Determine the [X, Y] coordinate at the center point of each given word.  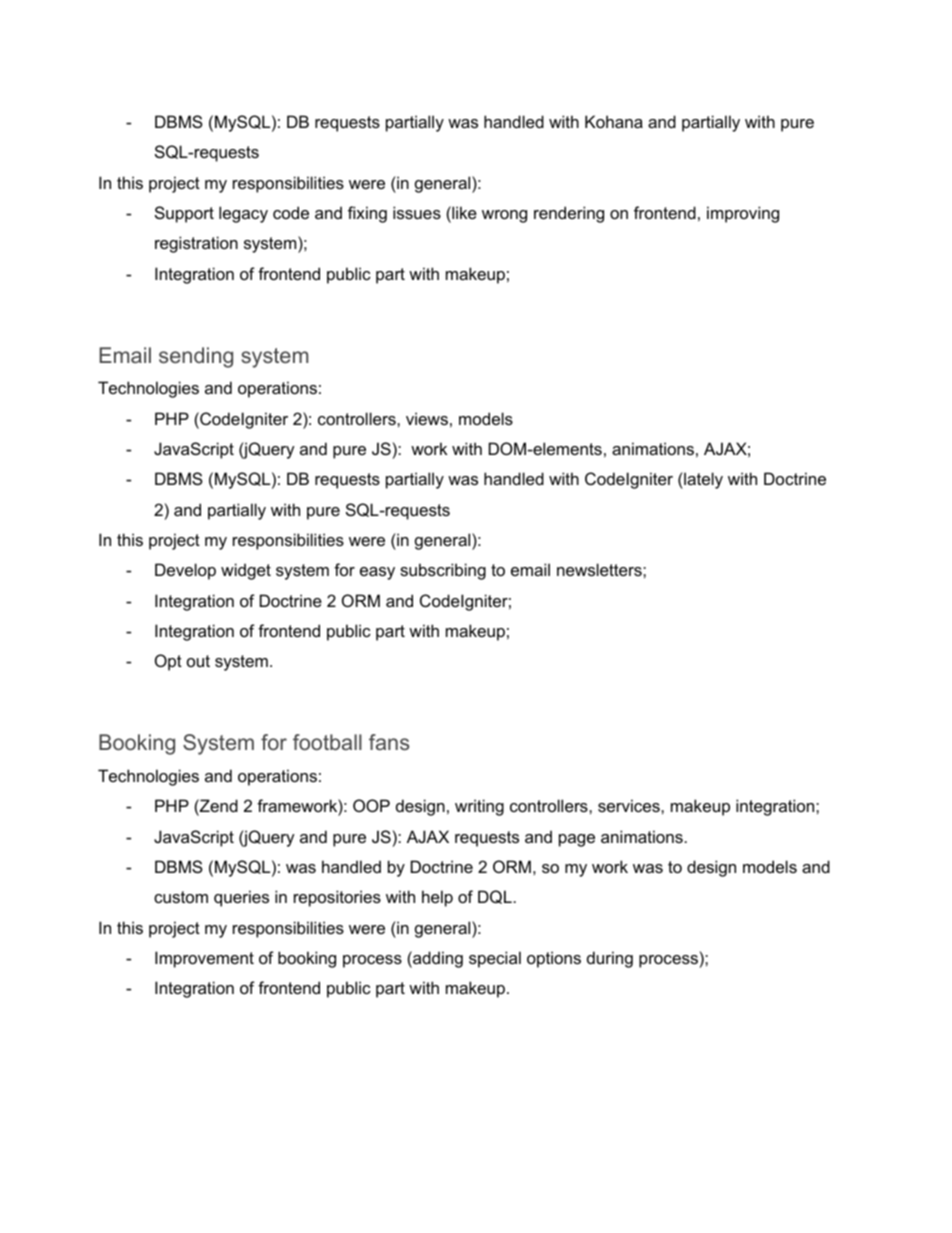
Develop [185, 571]
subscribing [443, 571]
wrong [504, 216]
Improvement [204, 959]
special [495, 959]
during [610, 959]
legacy [243, 214]
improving [743, 214]
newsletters [600, 569]
